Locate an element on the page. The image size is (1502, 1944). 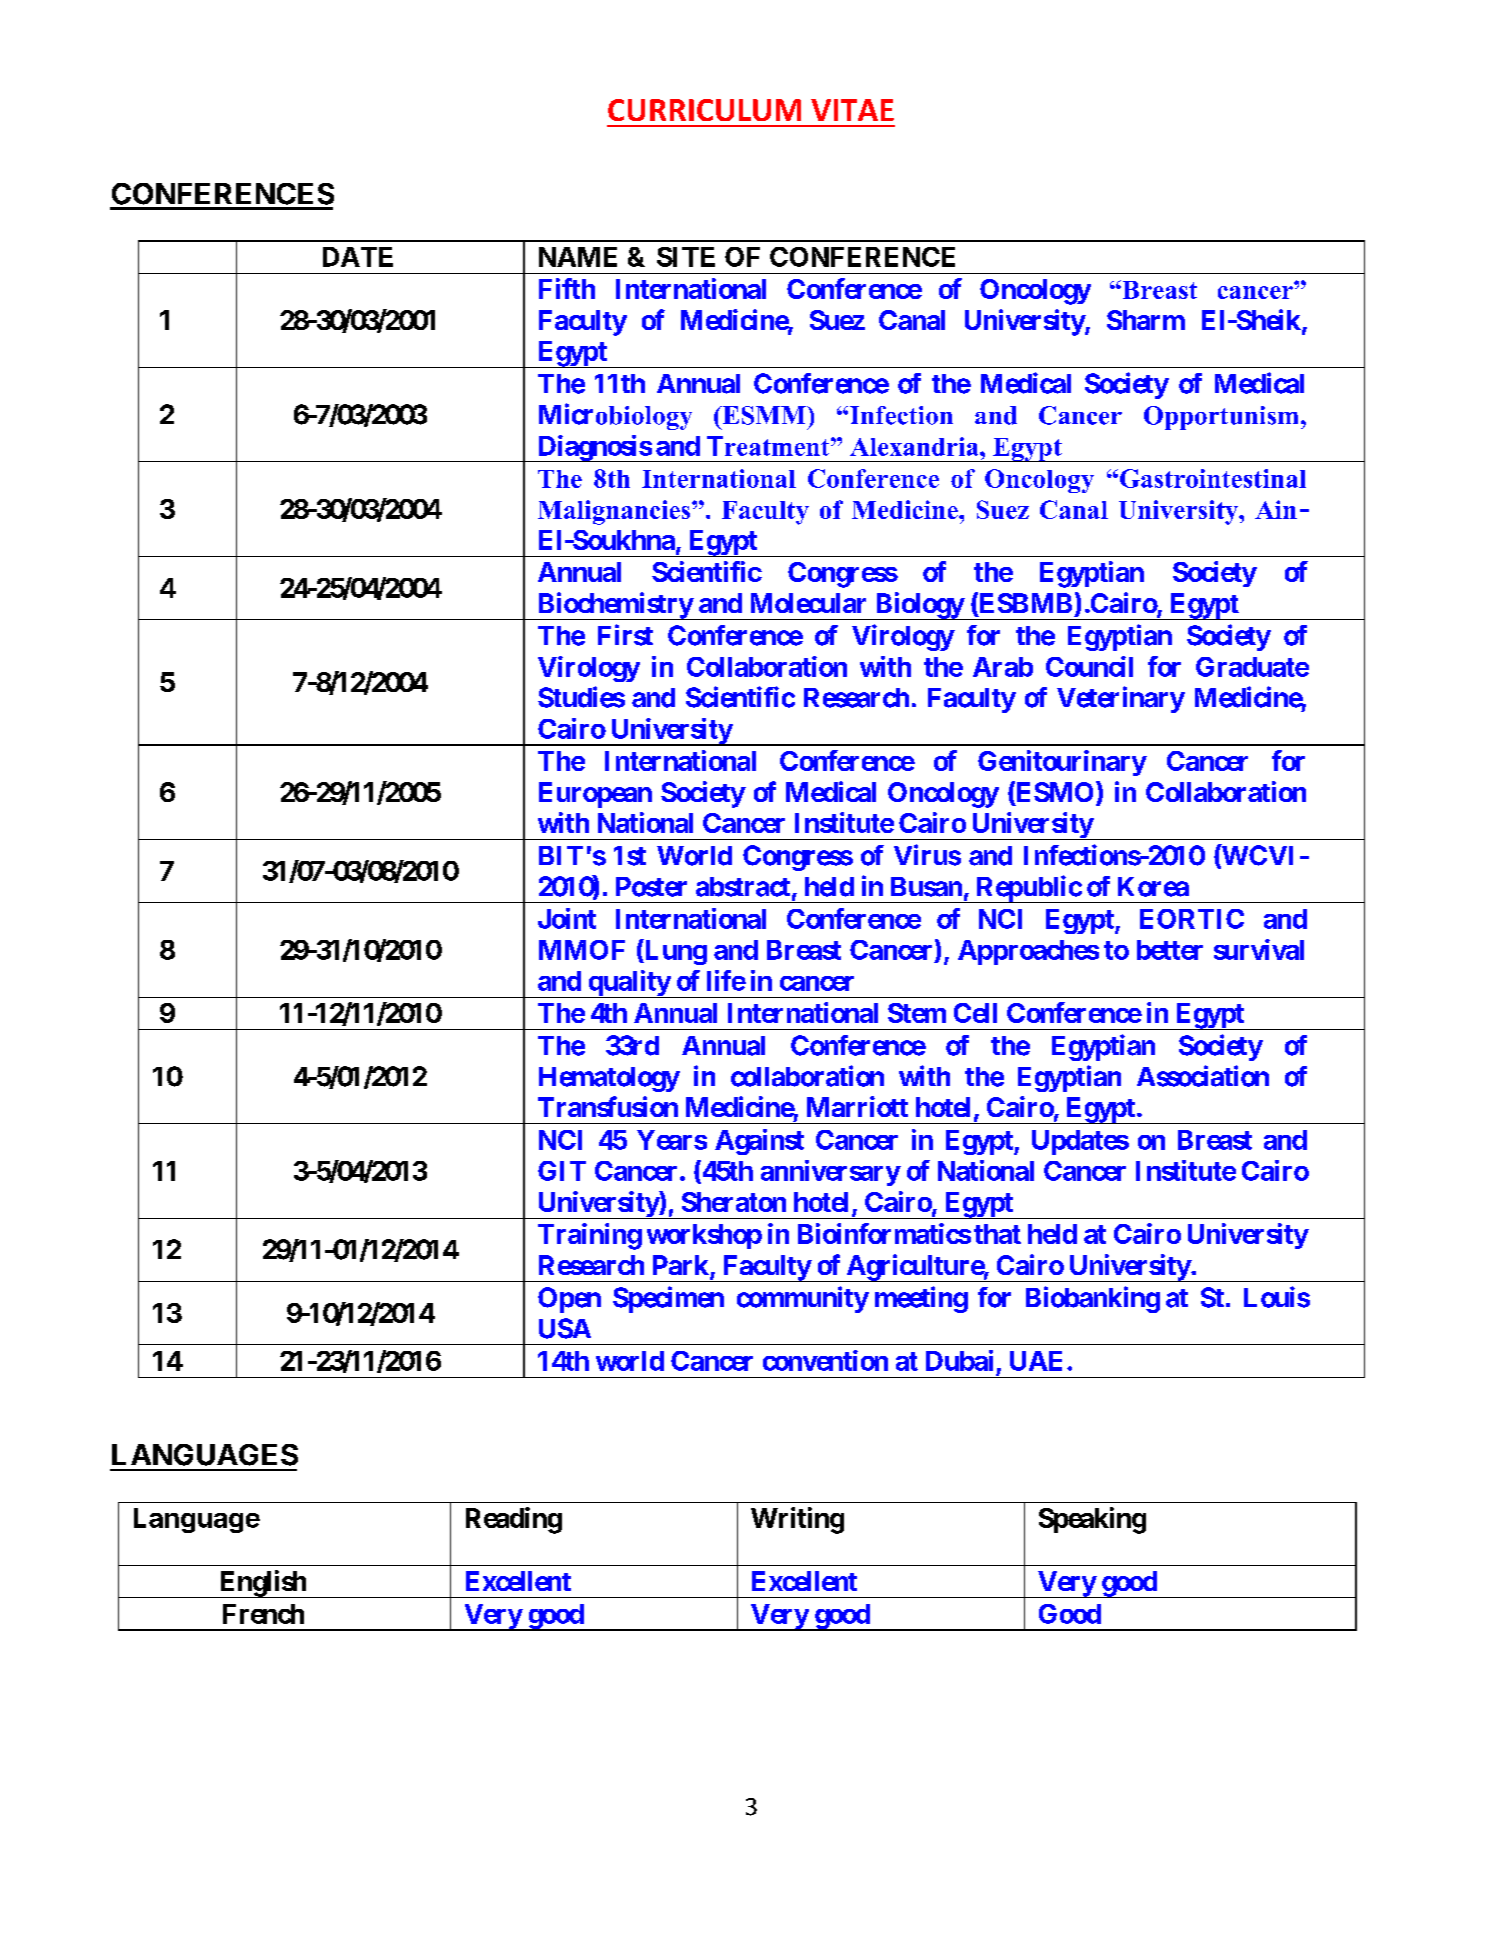
better is located at coordinates (1170, 950).
